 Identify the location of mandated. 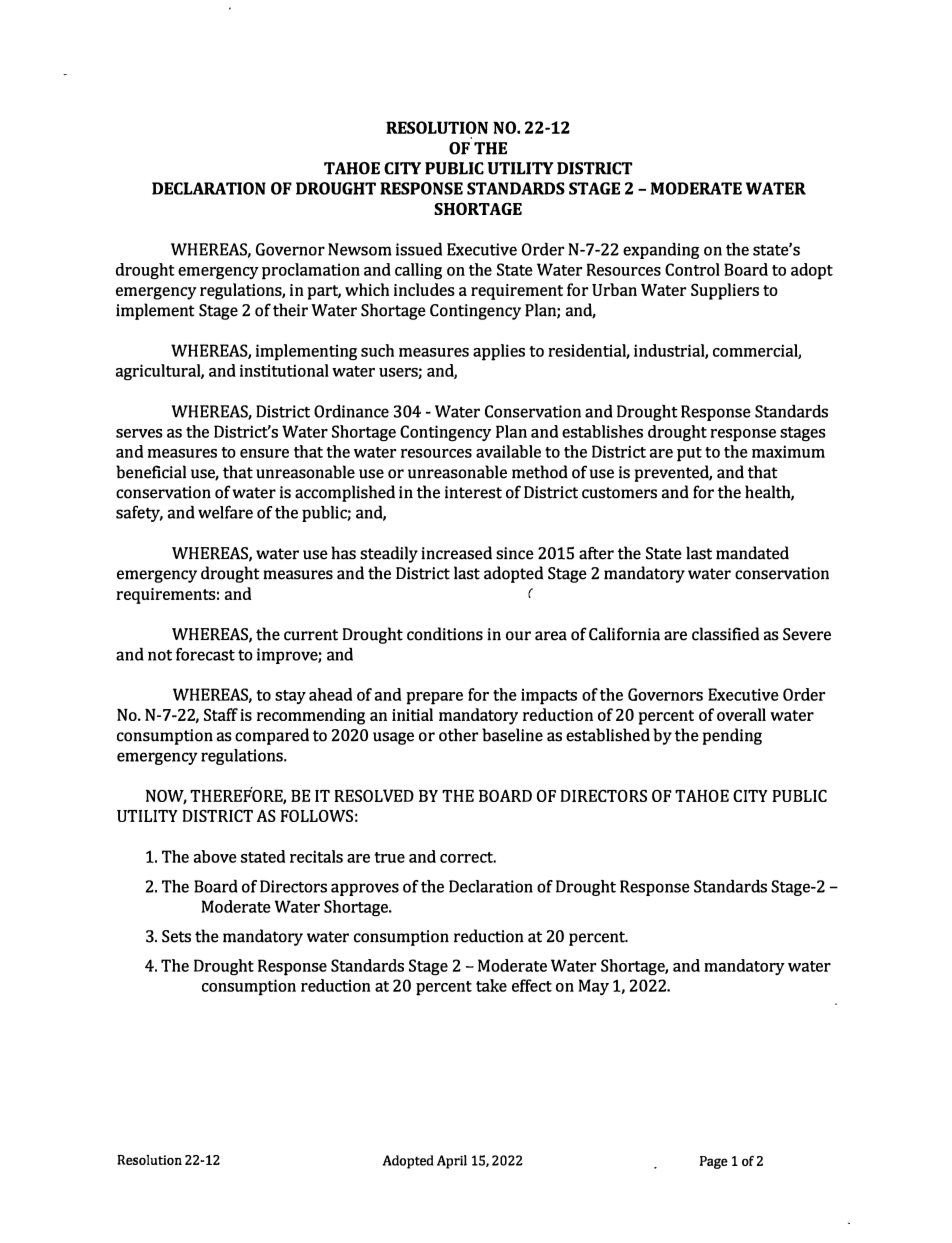
(752, 553).
